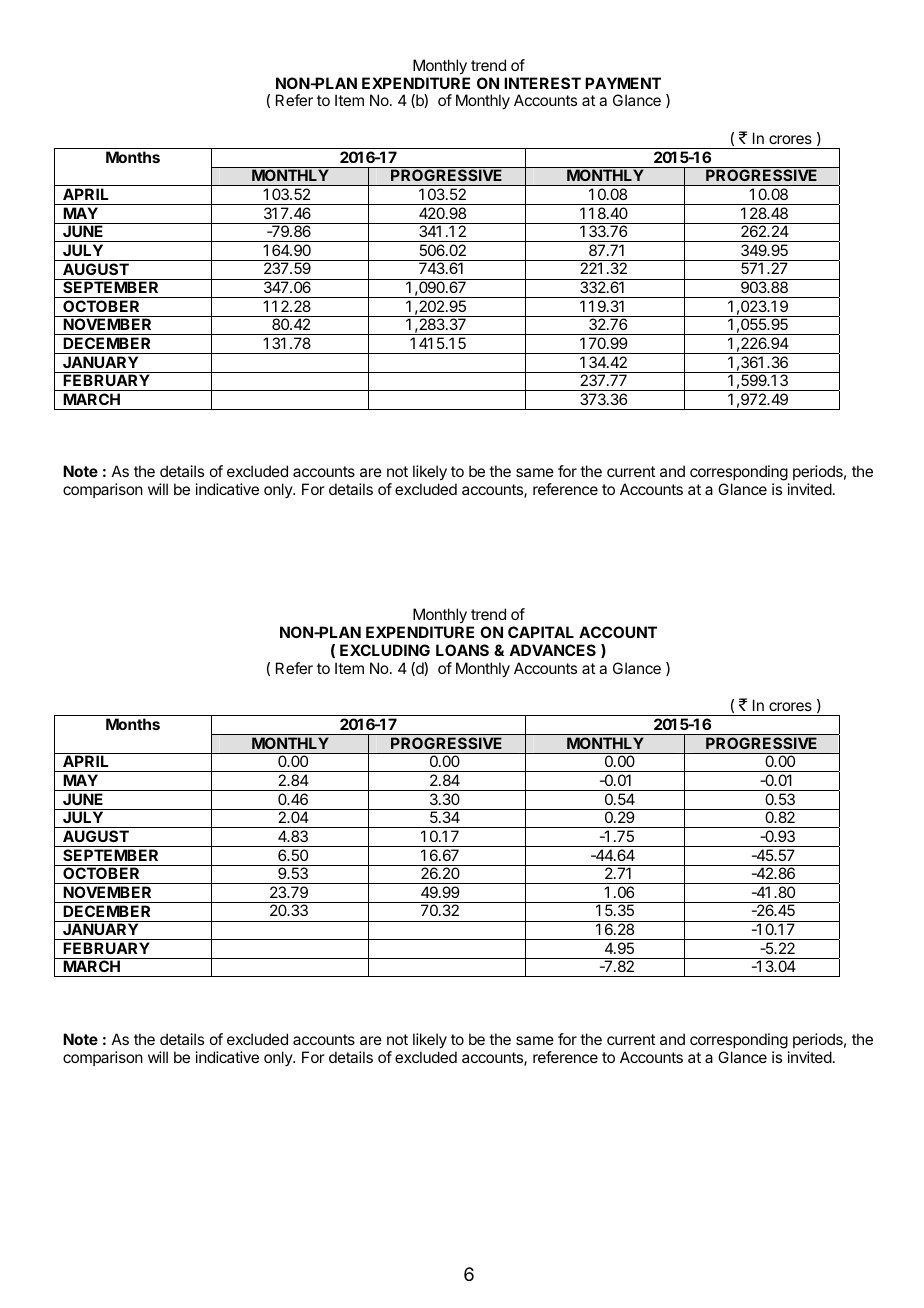 Image resolution: width=924 pixels, height=1308 pixels. Describe the element at coordinates (623, 83) in the screenshot. I see `PAYMENT` at that location.
